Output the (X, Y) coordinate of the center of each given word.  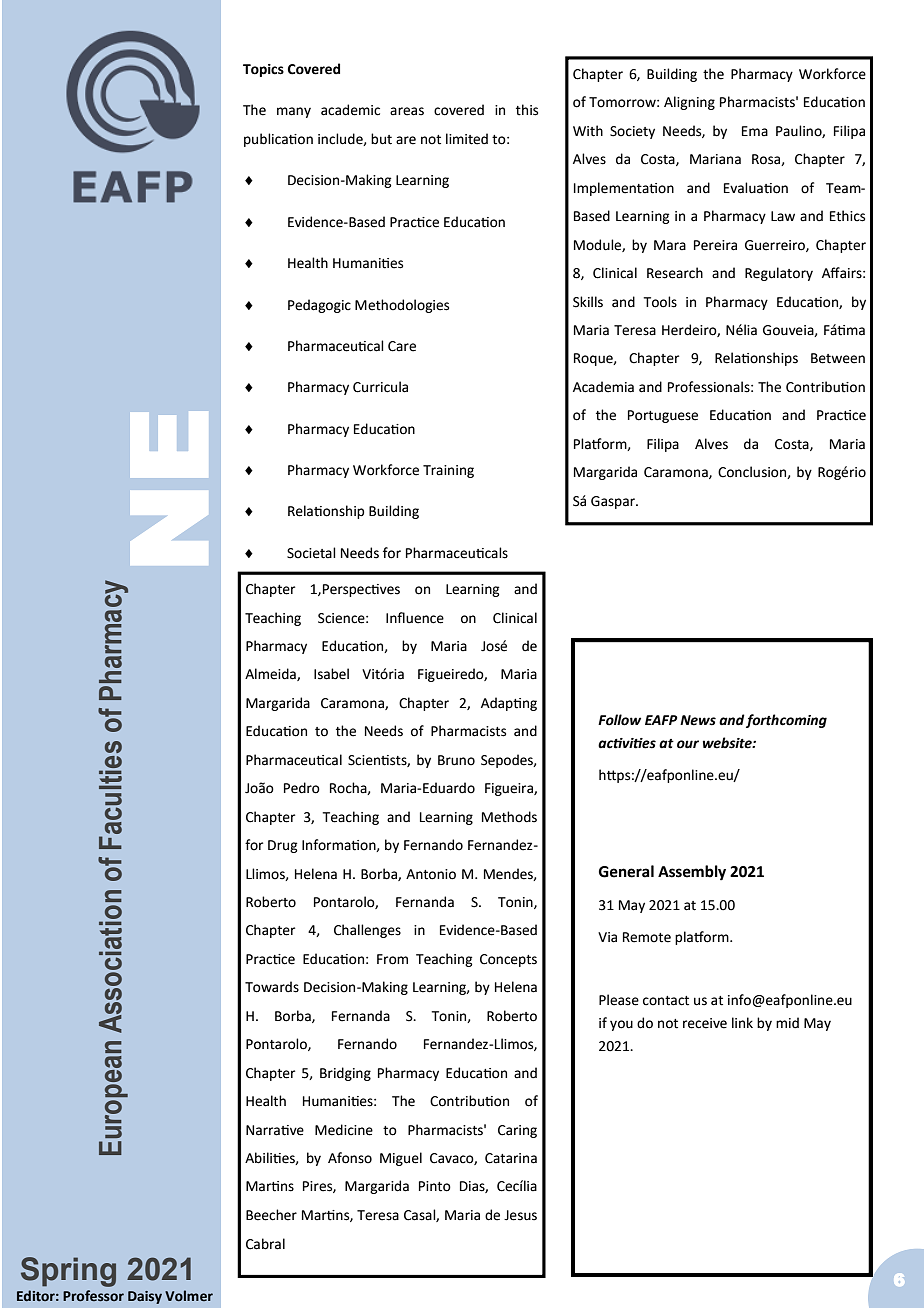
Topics (263, 70)
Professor (93, 1296)
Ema (755, 131)
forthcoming (786, 721)
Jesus (520, 1215)
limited (467, 139)
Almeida (271, 674)
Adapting (509, 704)
